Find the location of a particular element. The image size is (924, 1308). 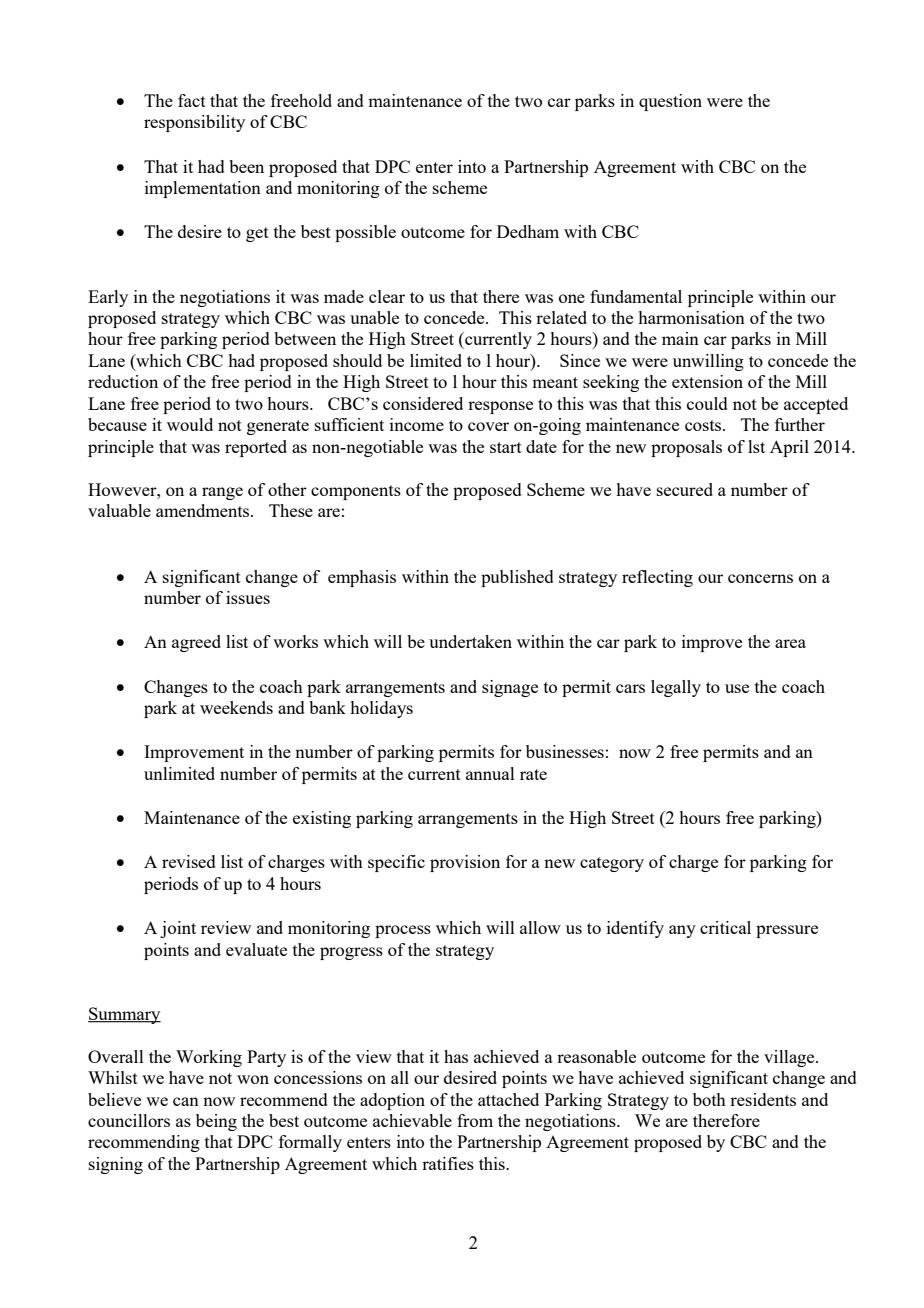

revised is located at coordinates (189, 861).
